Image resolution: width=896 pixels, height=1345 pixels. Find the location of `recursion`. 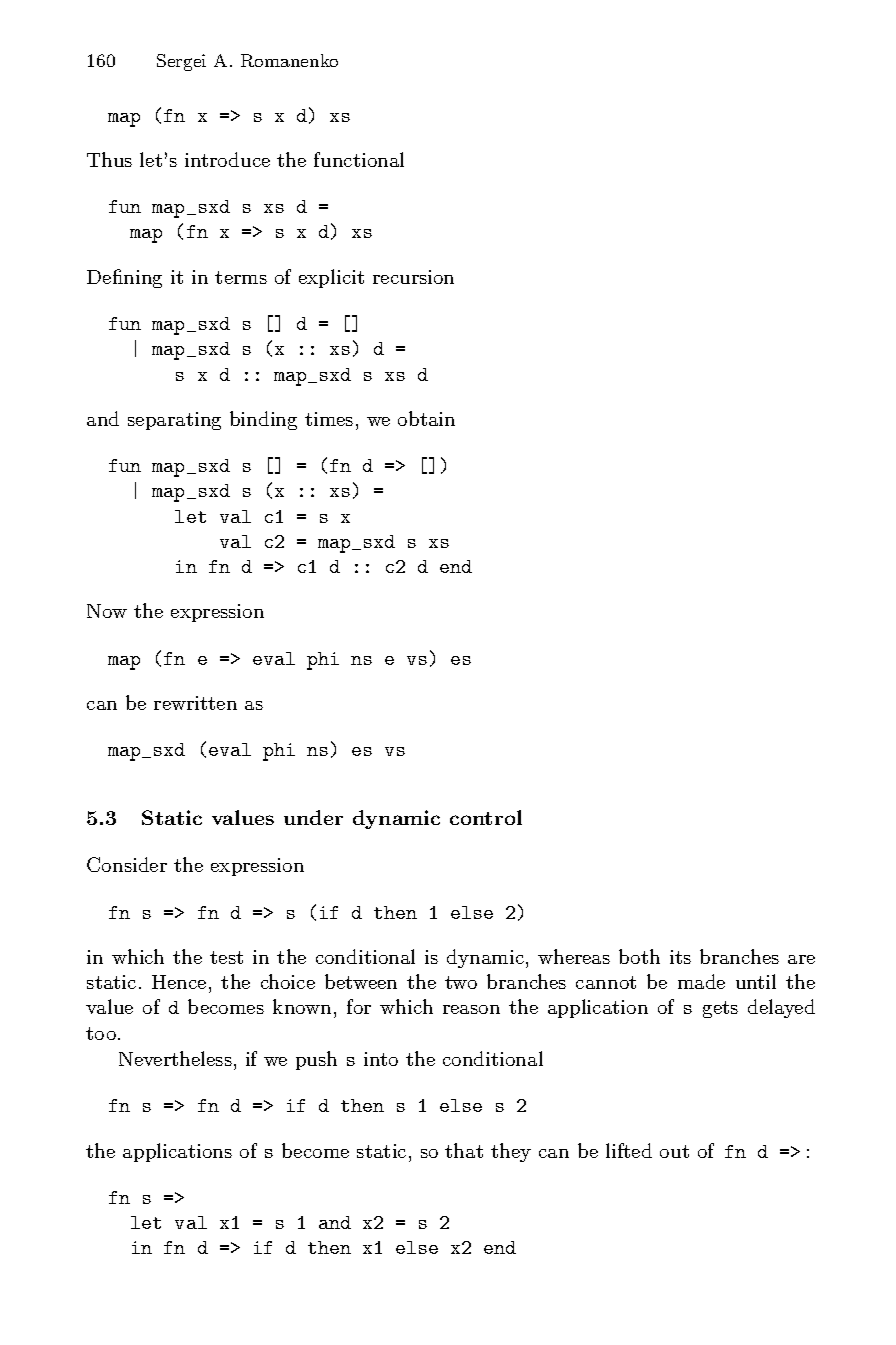

recursion is located at coordinates (413, 277).
